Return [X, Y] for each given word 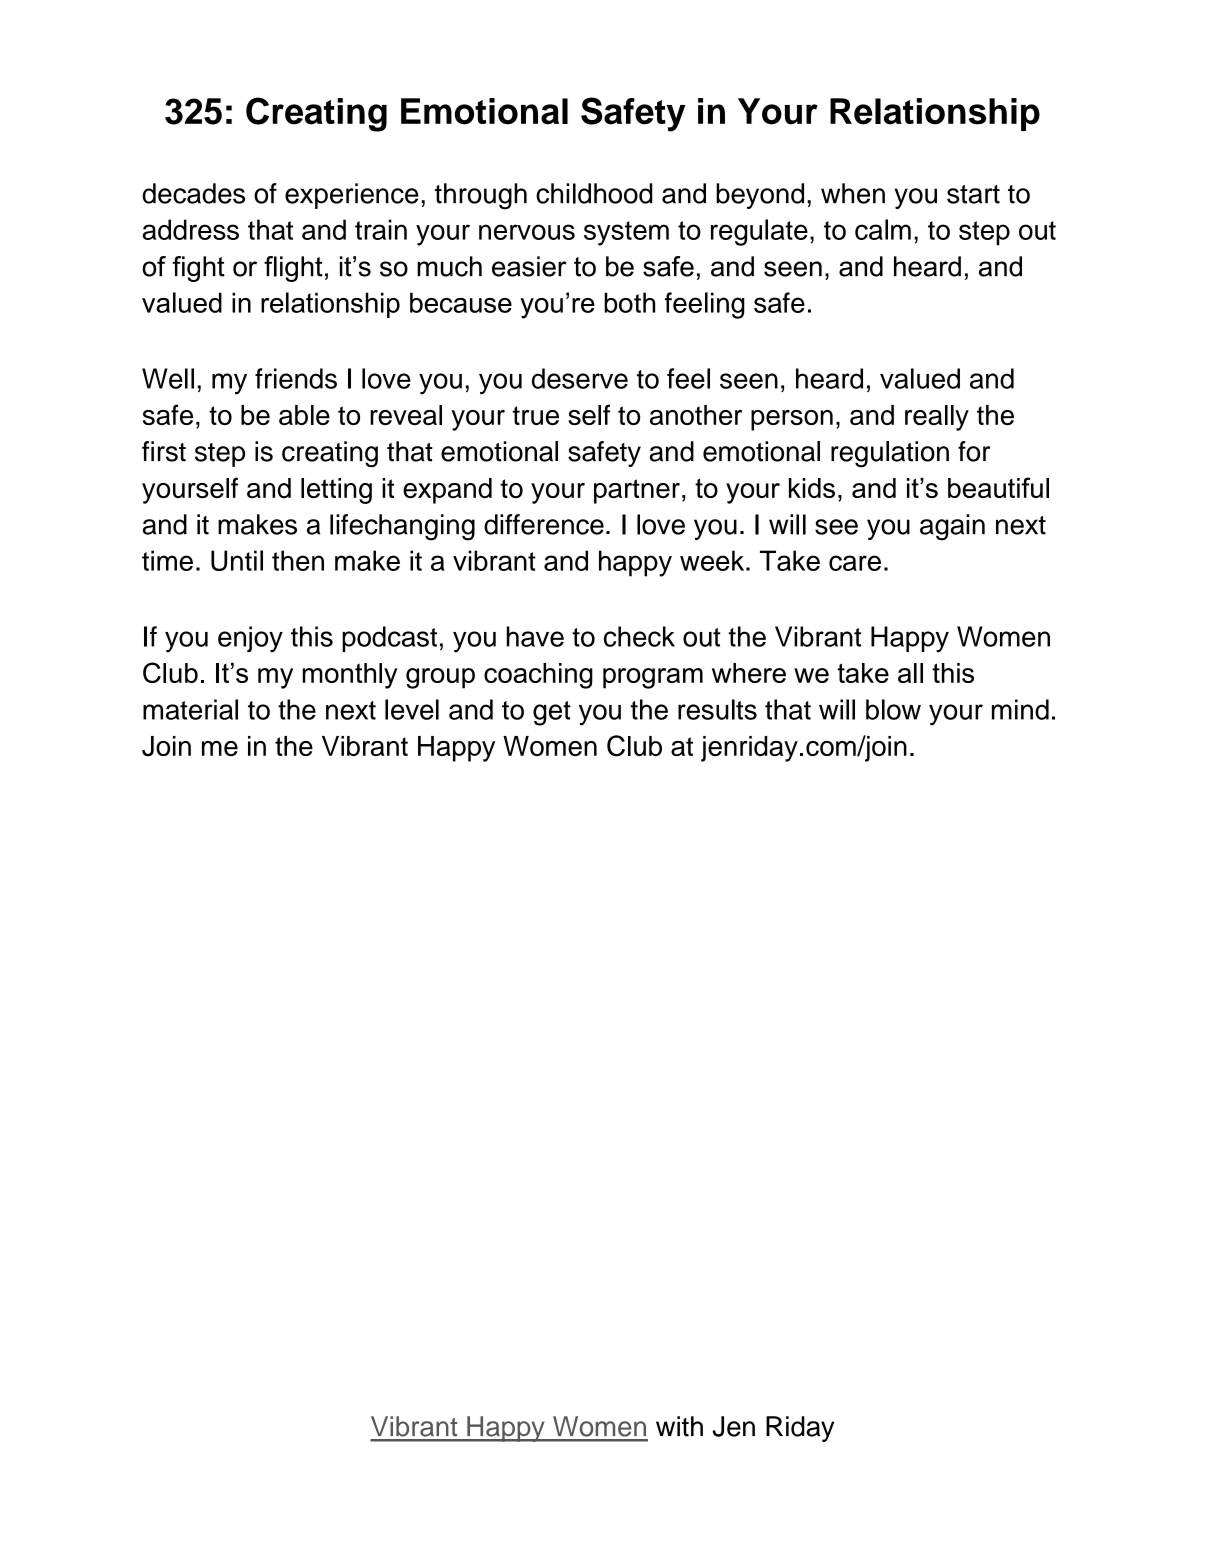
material [190, 709]
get [552, 713]
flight [293, 269]
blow [893, 709]
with [679, 1426]
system [626, 233]
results [717, 709]
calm [883, 229]
